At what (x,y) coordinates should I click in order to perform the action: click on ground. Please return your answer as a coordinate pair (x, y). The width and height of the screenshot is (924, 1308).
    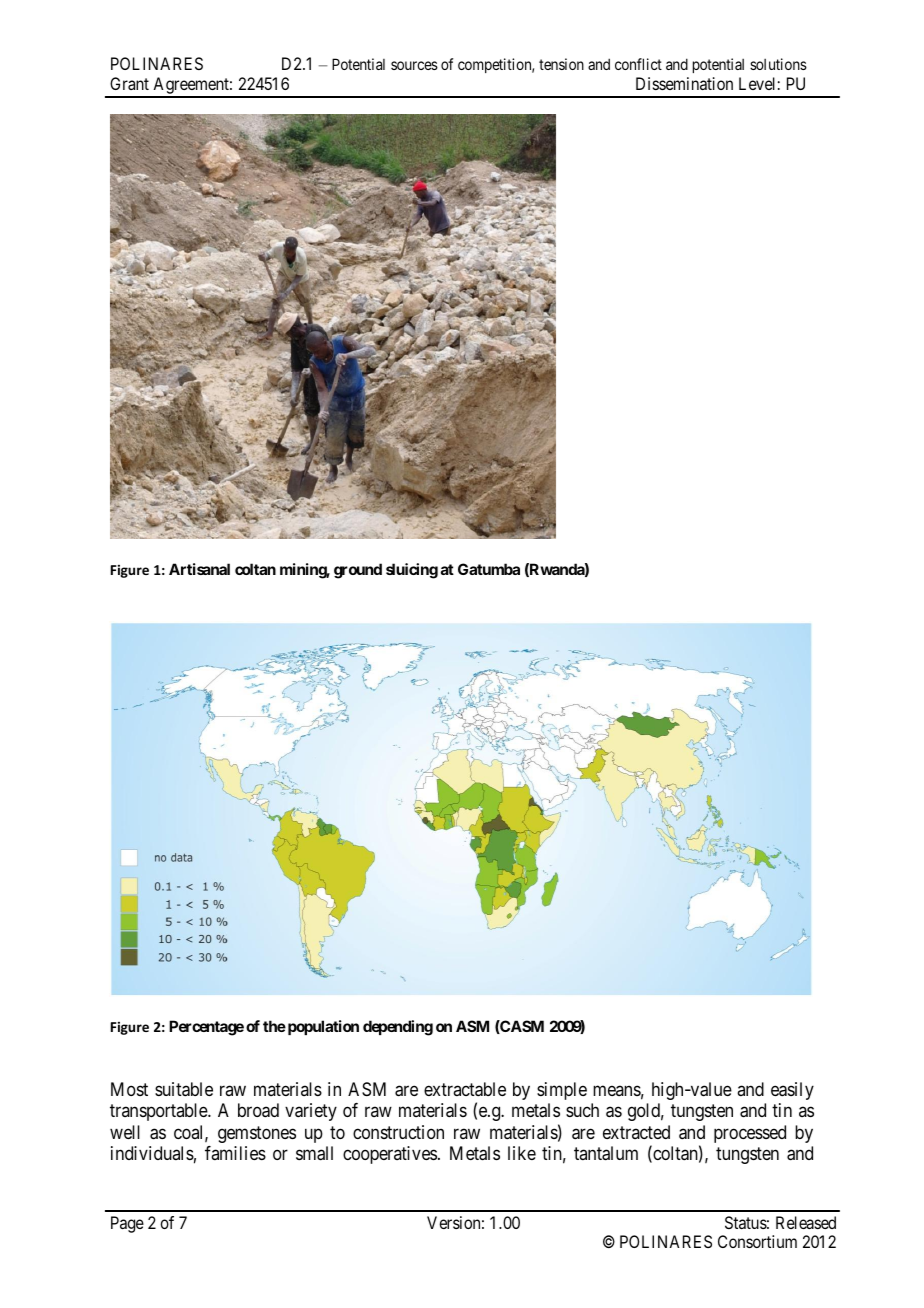
    Looking at the image, I should click on (358, 571).
